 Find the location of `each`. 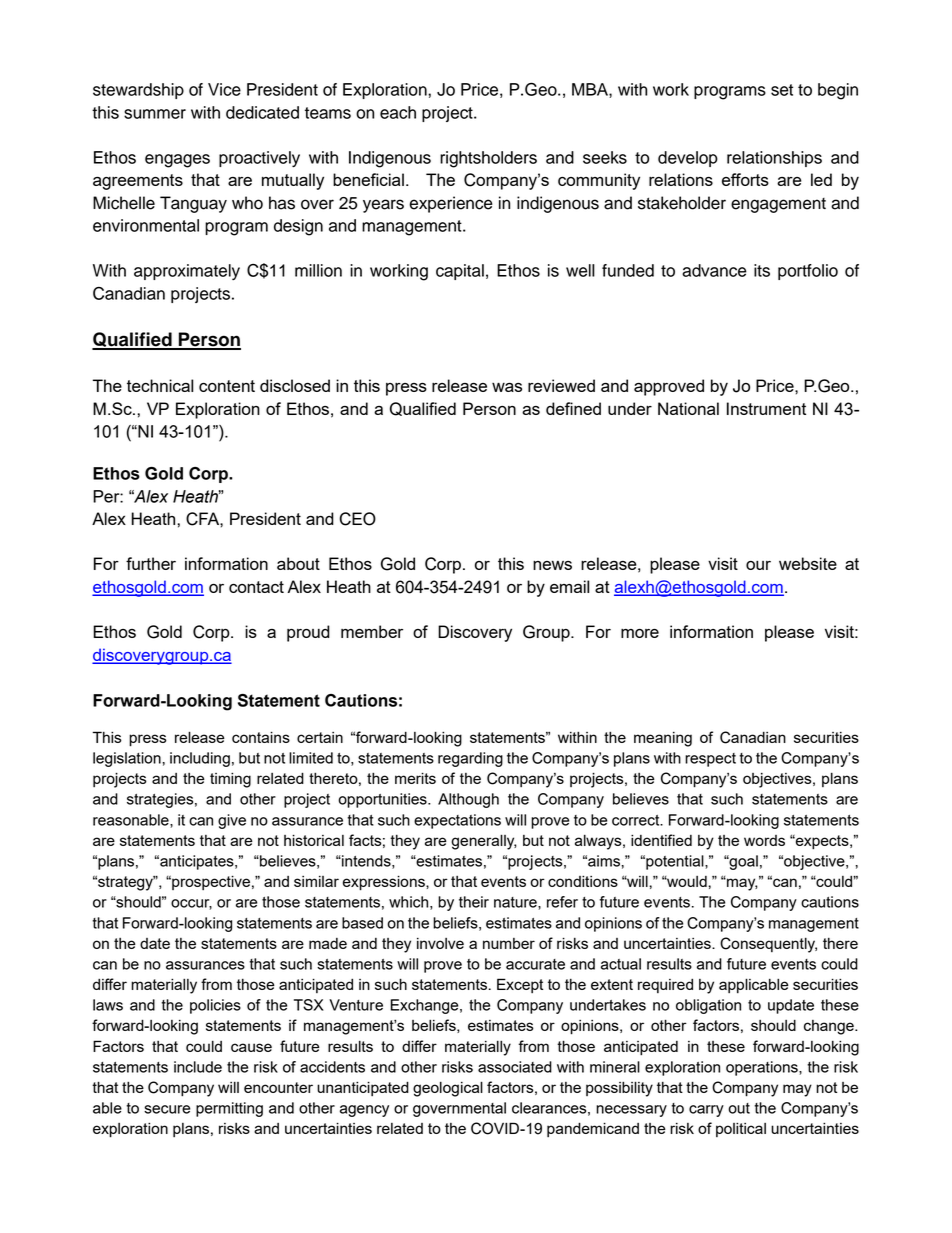

each is located at coordinates (398, 112).
